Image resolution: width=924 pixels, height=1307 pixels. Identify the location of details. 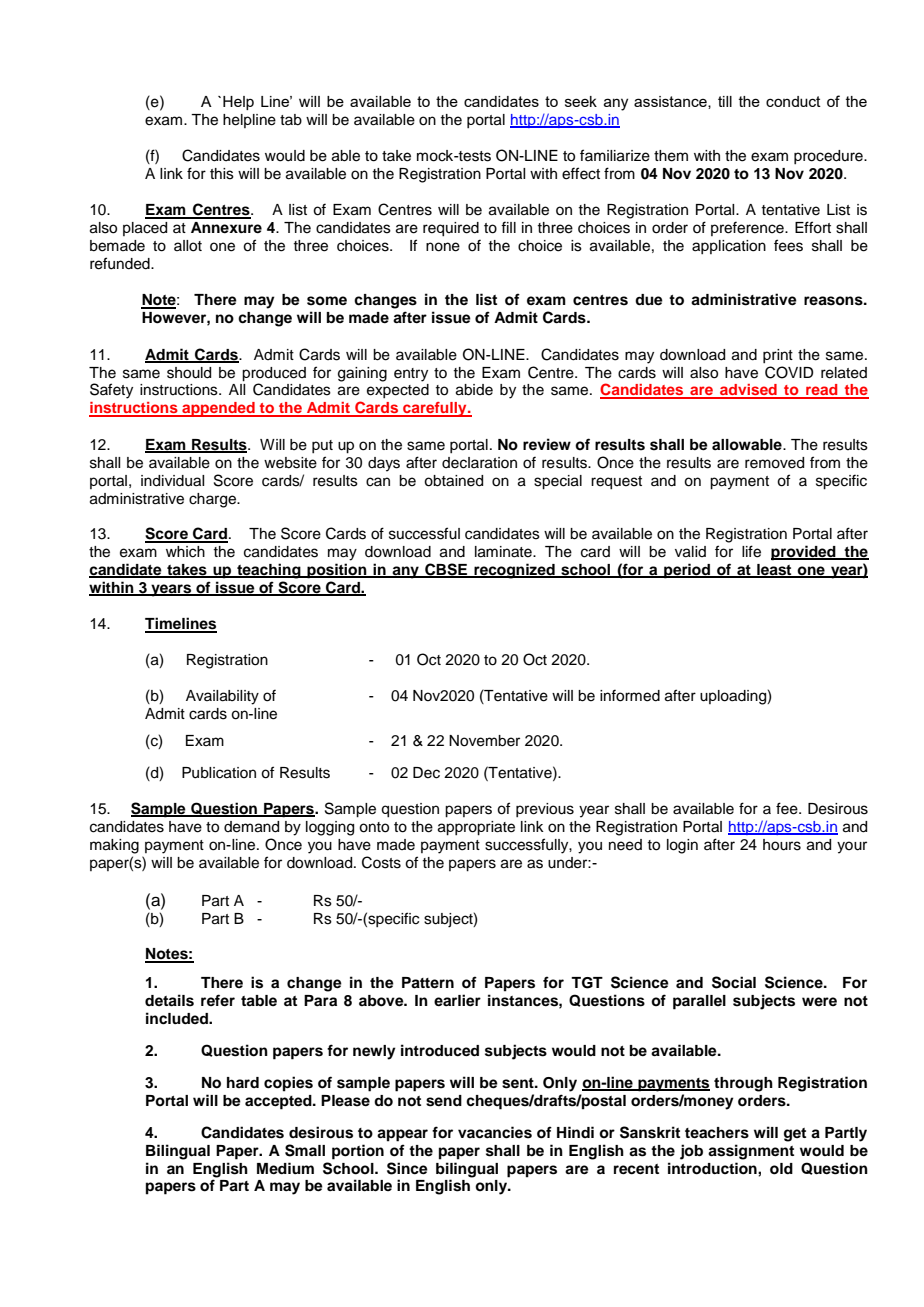
(169, 1000).
